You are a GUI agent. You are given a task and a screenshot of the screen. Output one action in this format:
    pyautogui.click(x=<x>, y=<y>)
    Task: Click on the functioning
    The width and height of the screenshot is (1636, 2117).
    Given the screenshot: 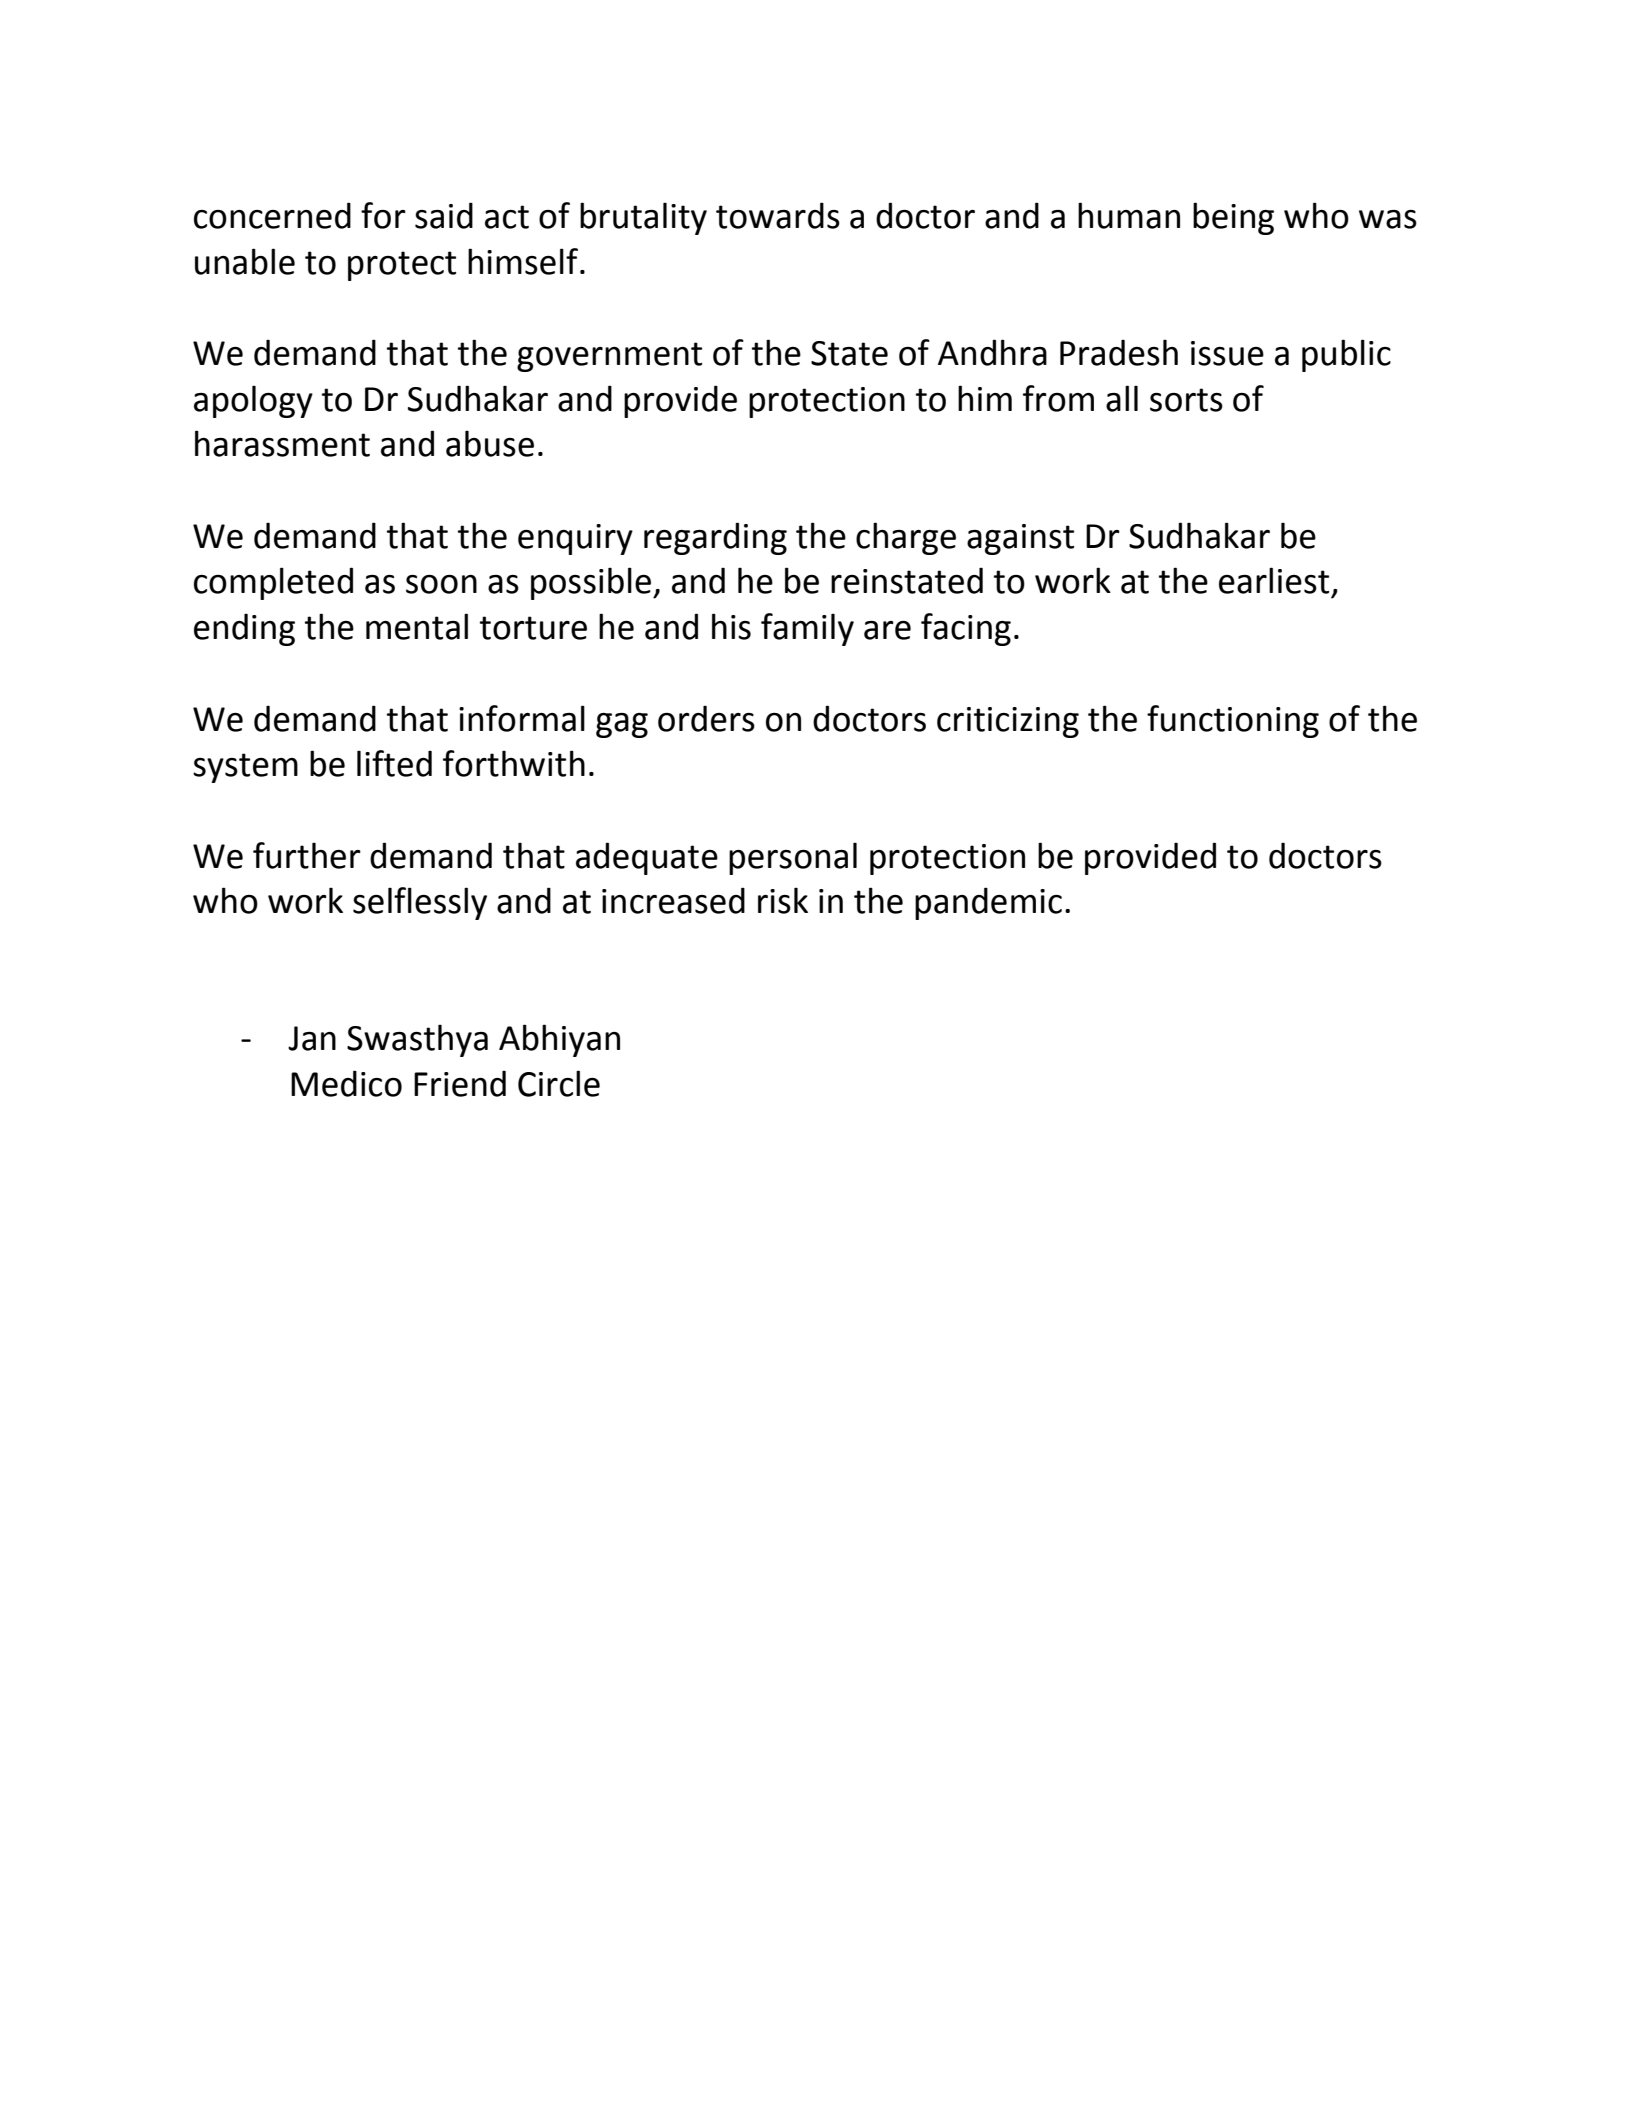 What is the action you would take?
    pyautogui.click(x=1233, y=721)
